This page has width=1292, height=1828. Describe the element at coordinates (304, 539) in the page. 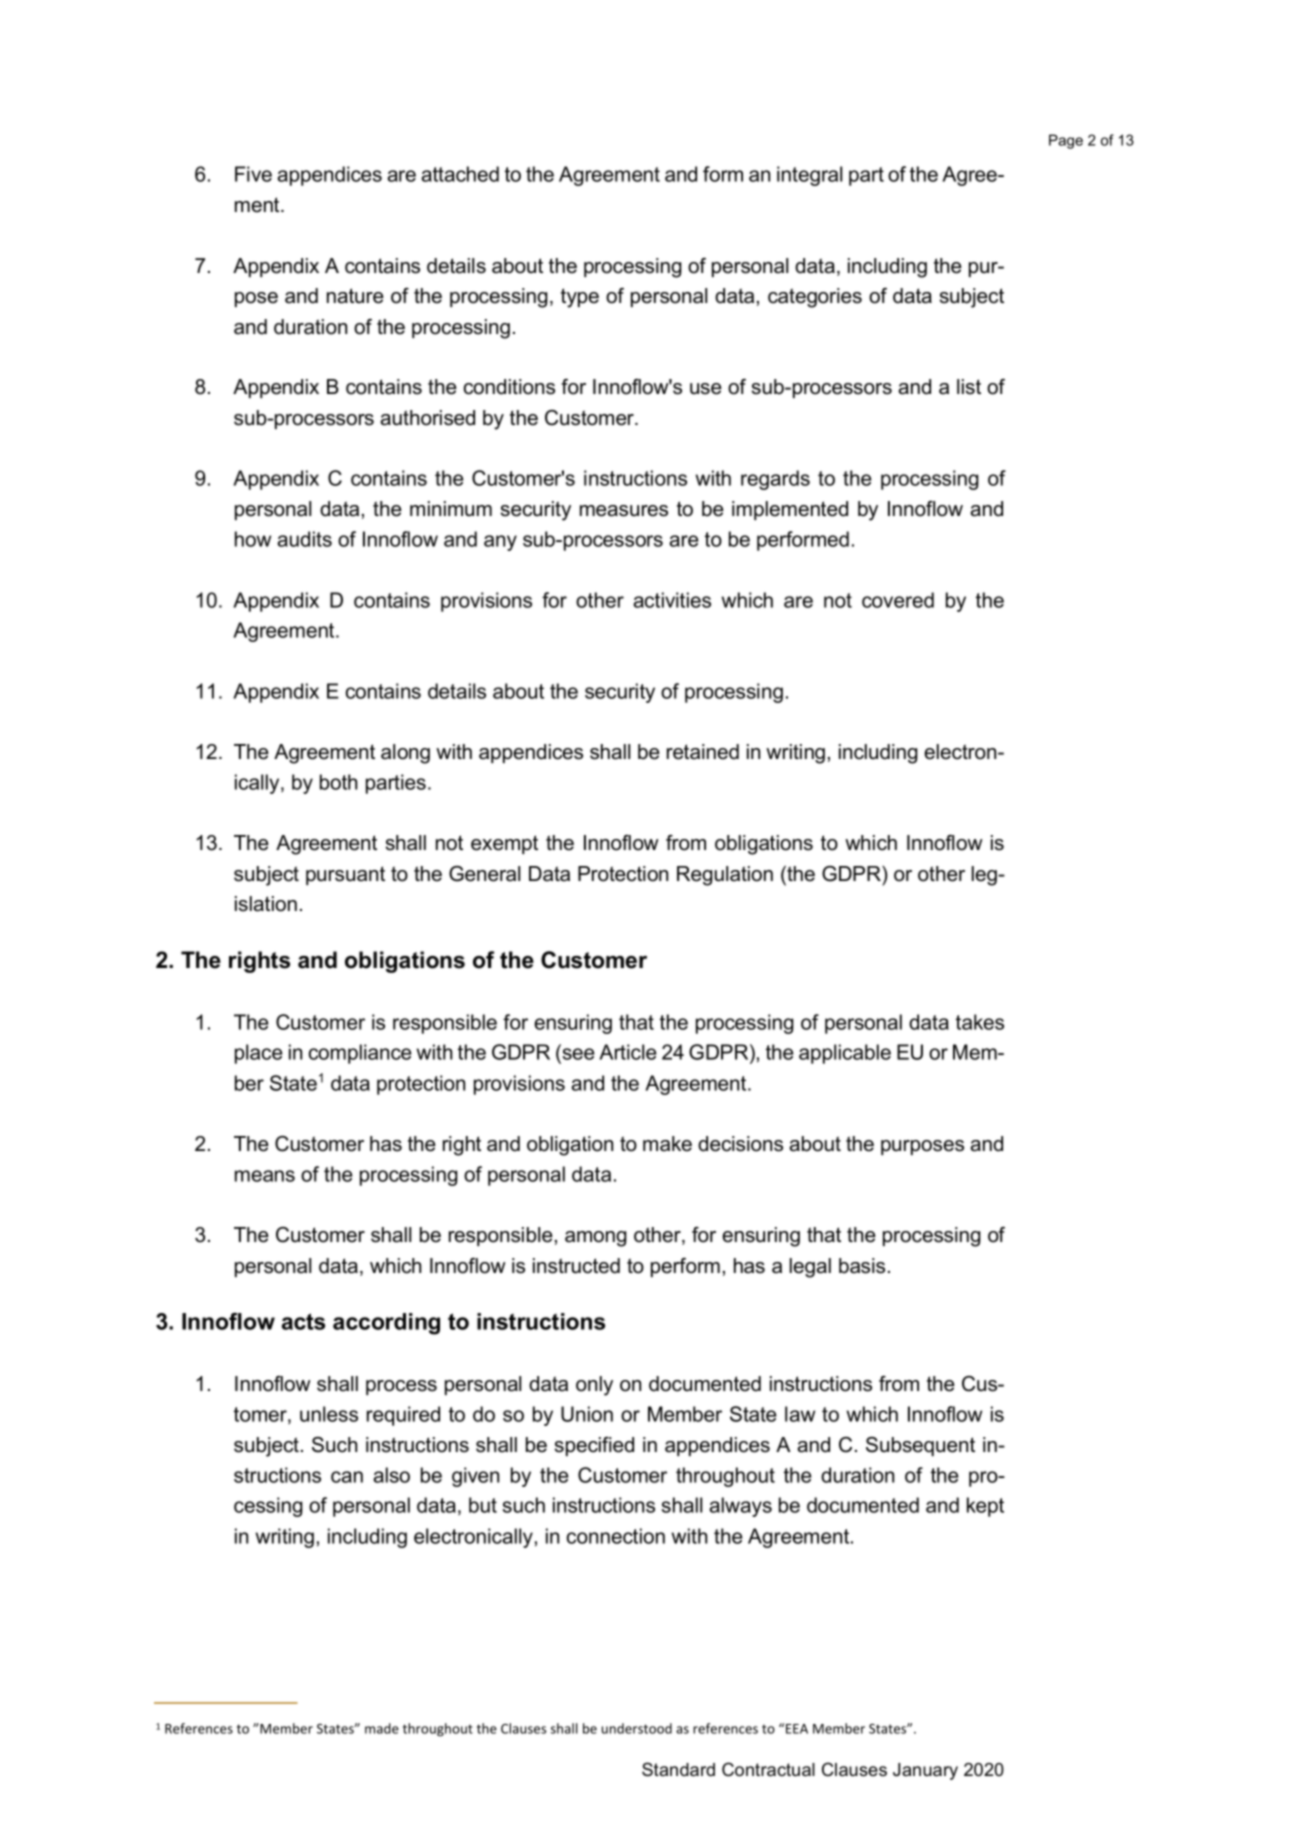

I see `audits` at that location.
